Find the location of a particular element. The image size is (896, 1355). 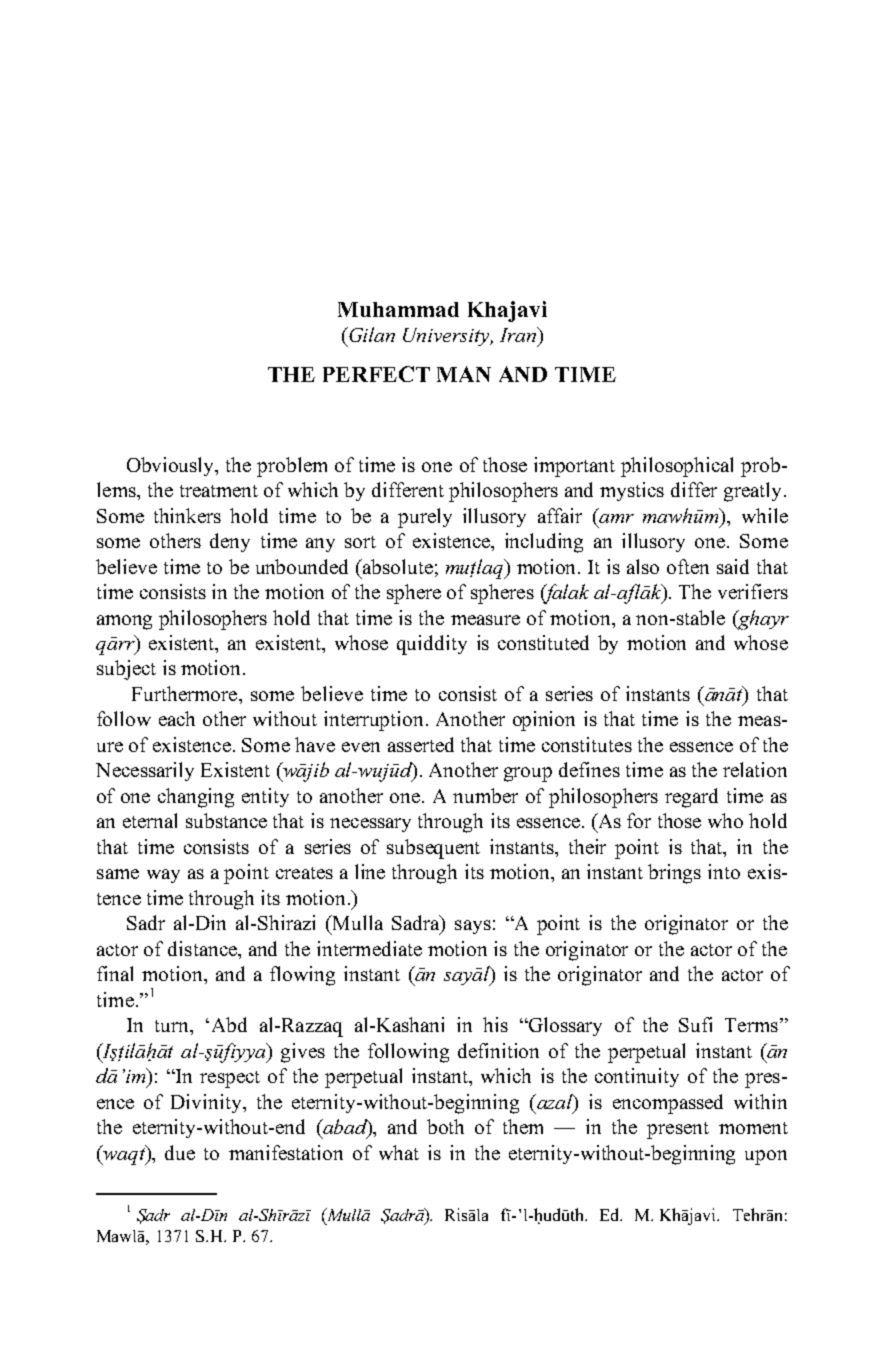

brings is located at coordinates (674, 874).
